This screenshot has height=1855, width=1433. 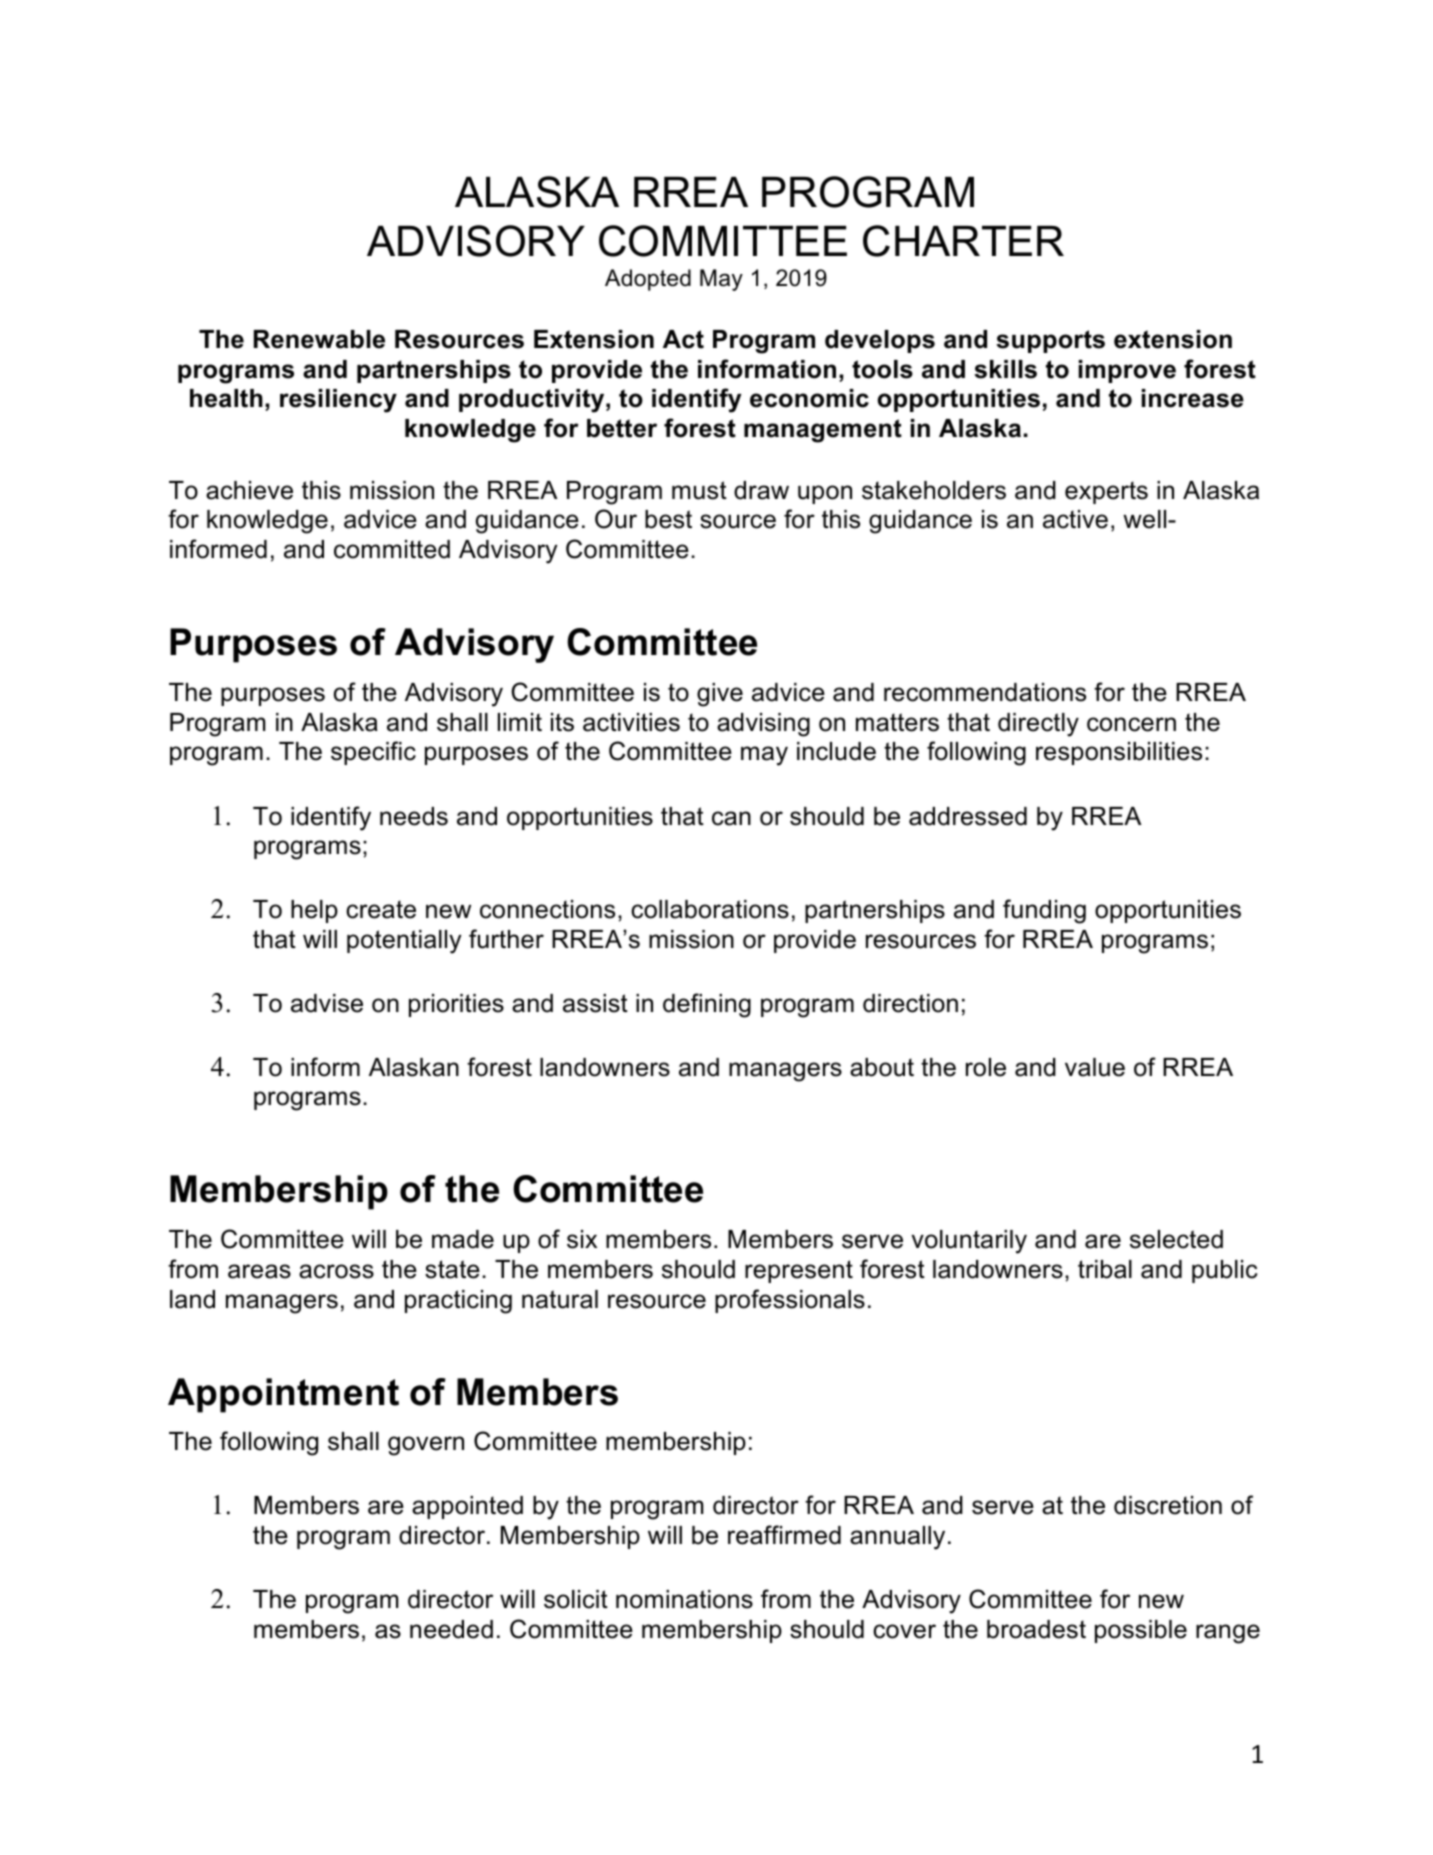 What do you see at coordinates (648, 280) in the screenshot?
I see `Adopted` at bounding box center [648, 280].
